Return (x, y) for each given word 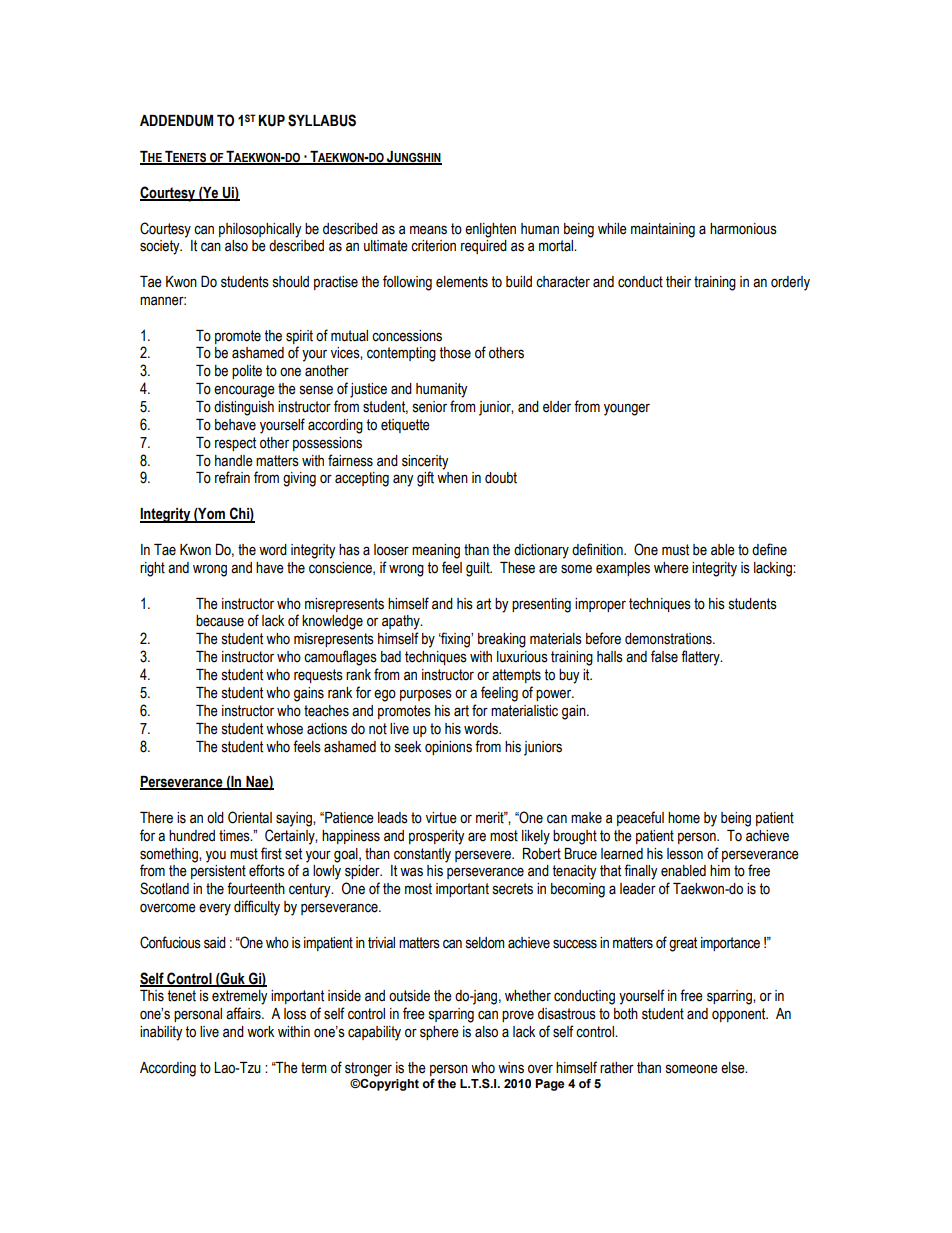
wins (511, 1068)
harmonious (743, 229)
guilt (479, 569)
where (671, 568)
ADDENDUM (176, 121)
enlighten (490, 230)
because (220, 621)
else (734, 1068)
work (260, 1032)
